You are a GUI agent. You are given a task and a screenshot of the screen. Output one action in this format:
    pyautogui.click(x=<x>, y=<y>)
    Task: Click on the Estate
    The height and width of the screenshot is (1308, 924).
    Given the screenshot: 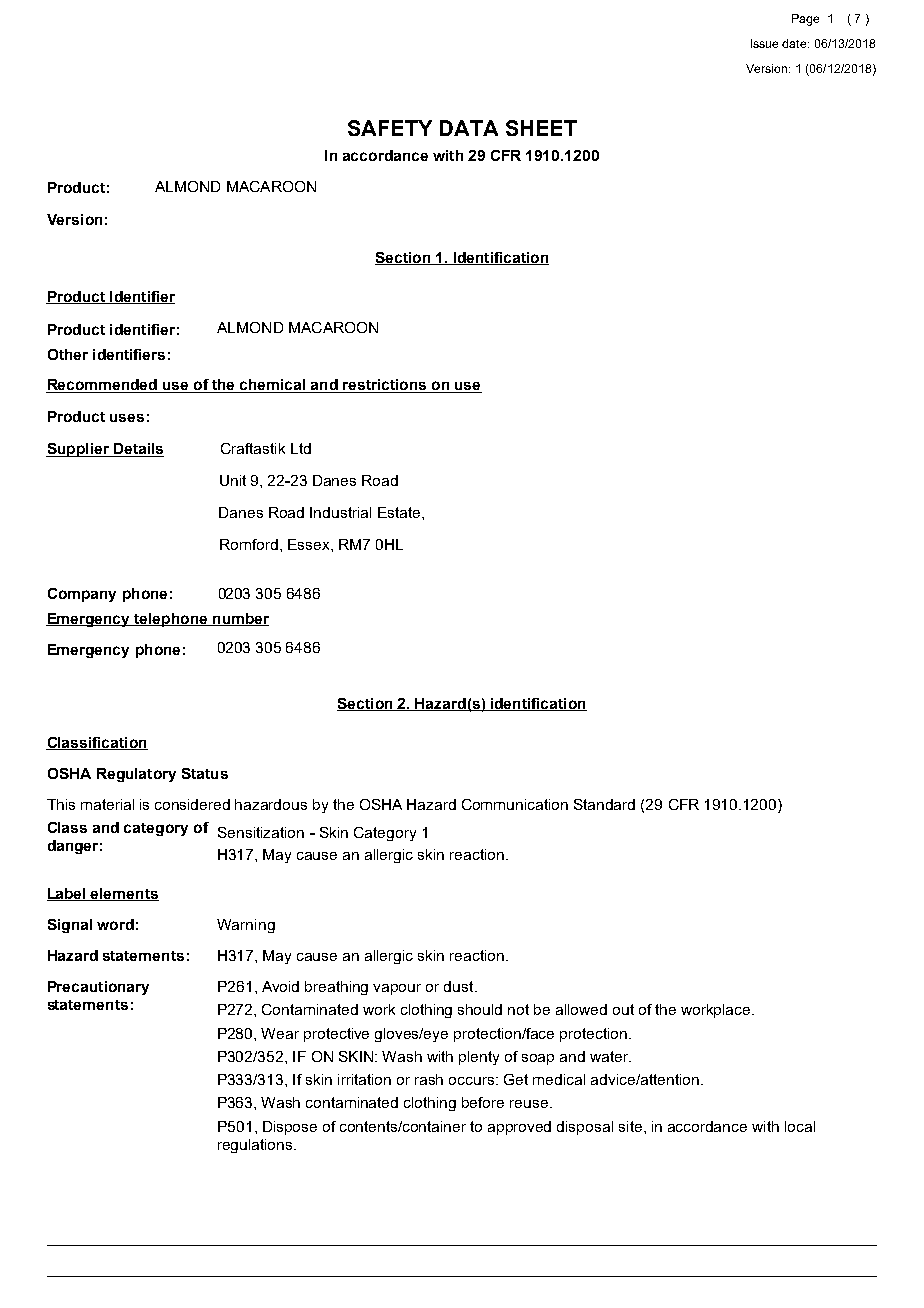 What is the action you would take?
    pyautogui.click(x=400, y=512)
